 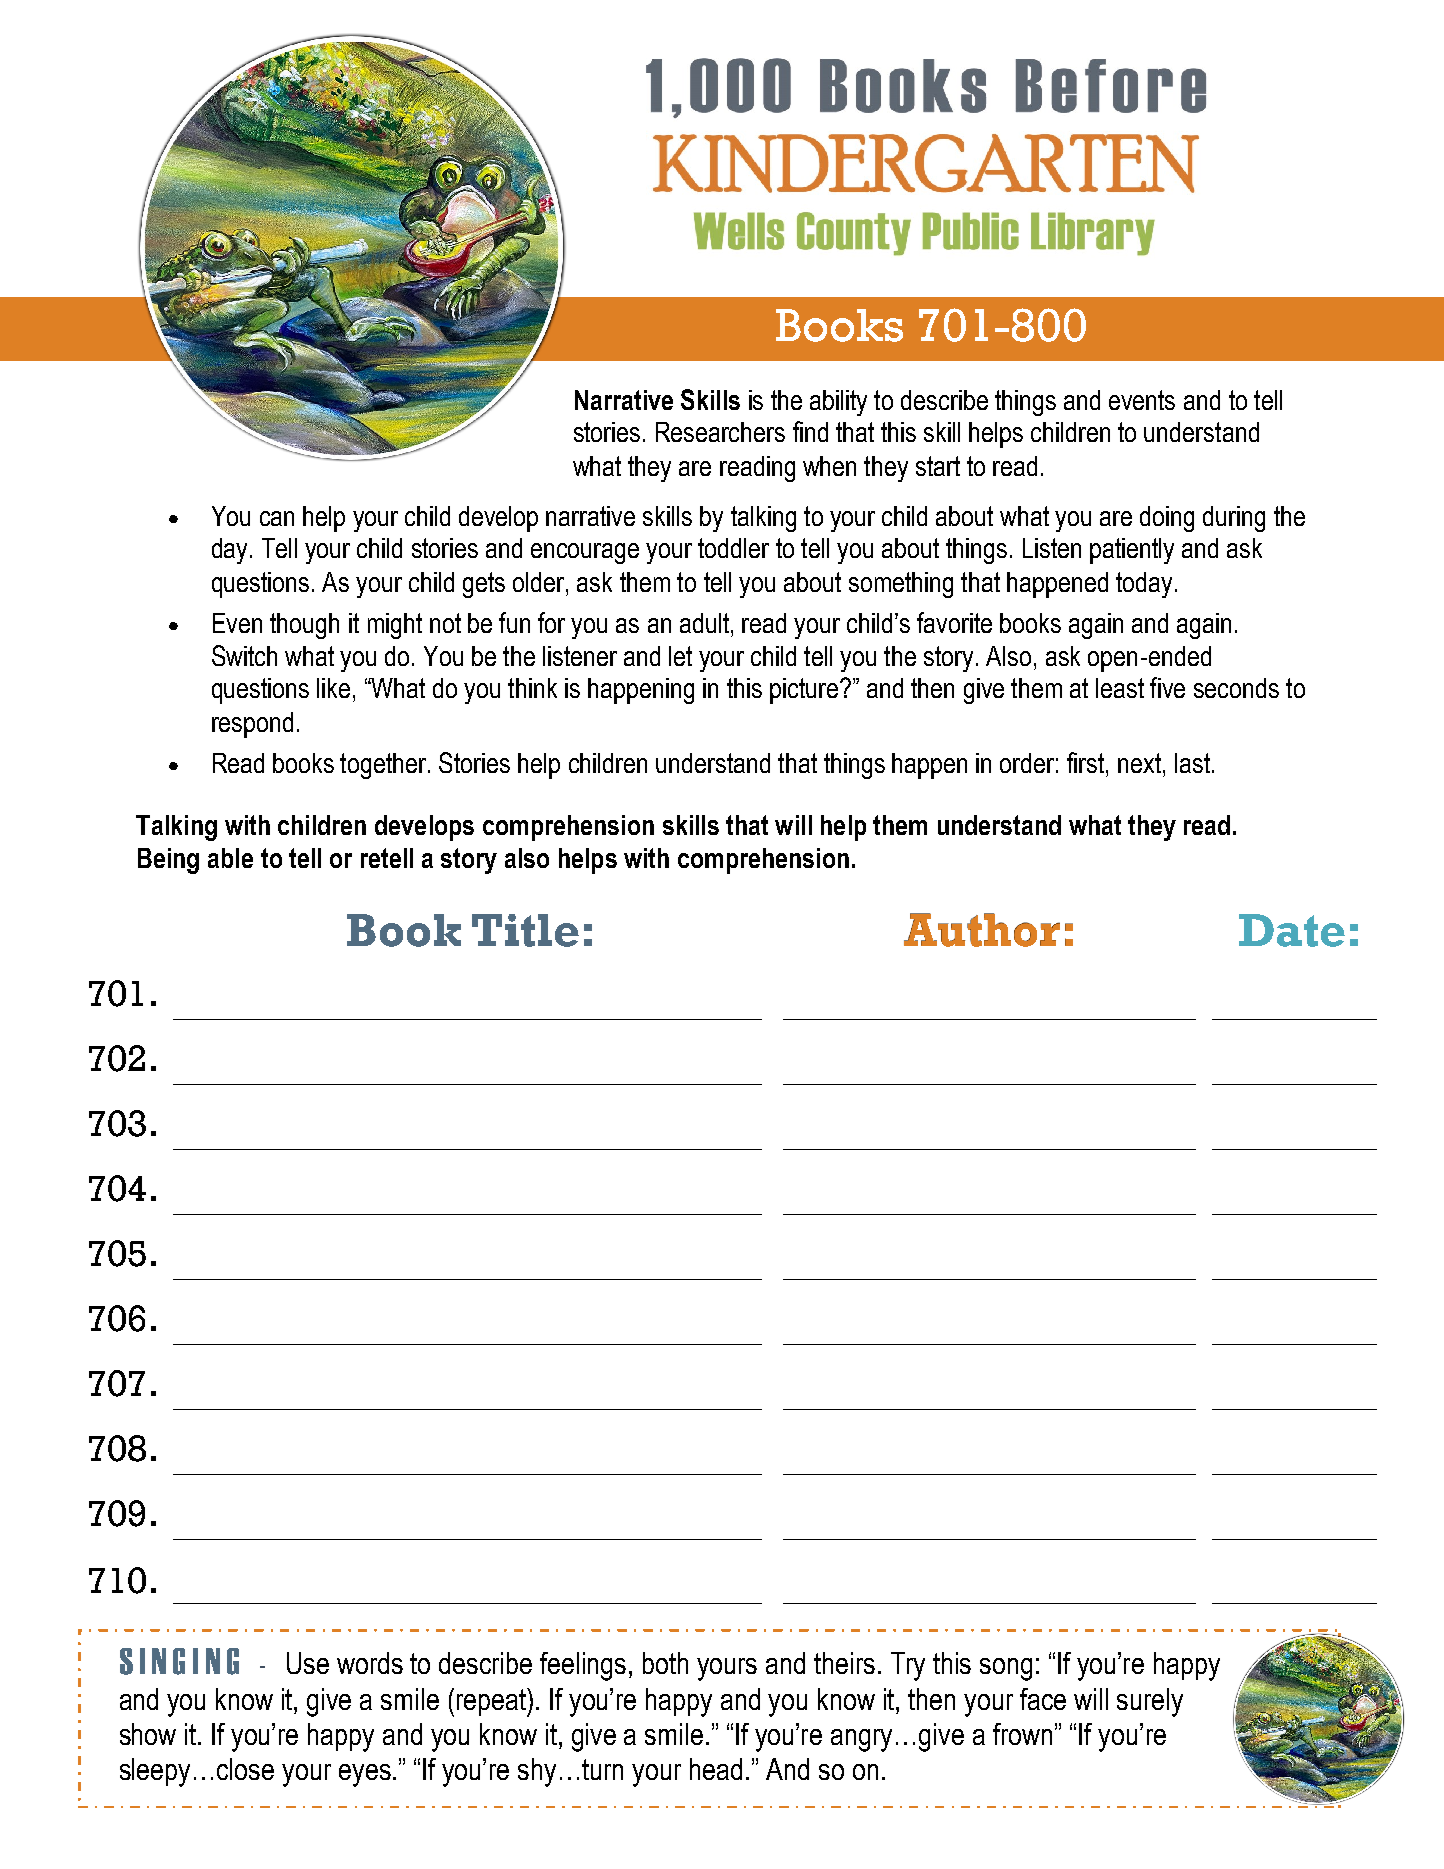 I want to click on both, so click(x=665, y=1663).
